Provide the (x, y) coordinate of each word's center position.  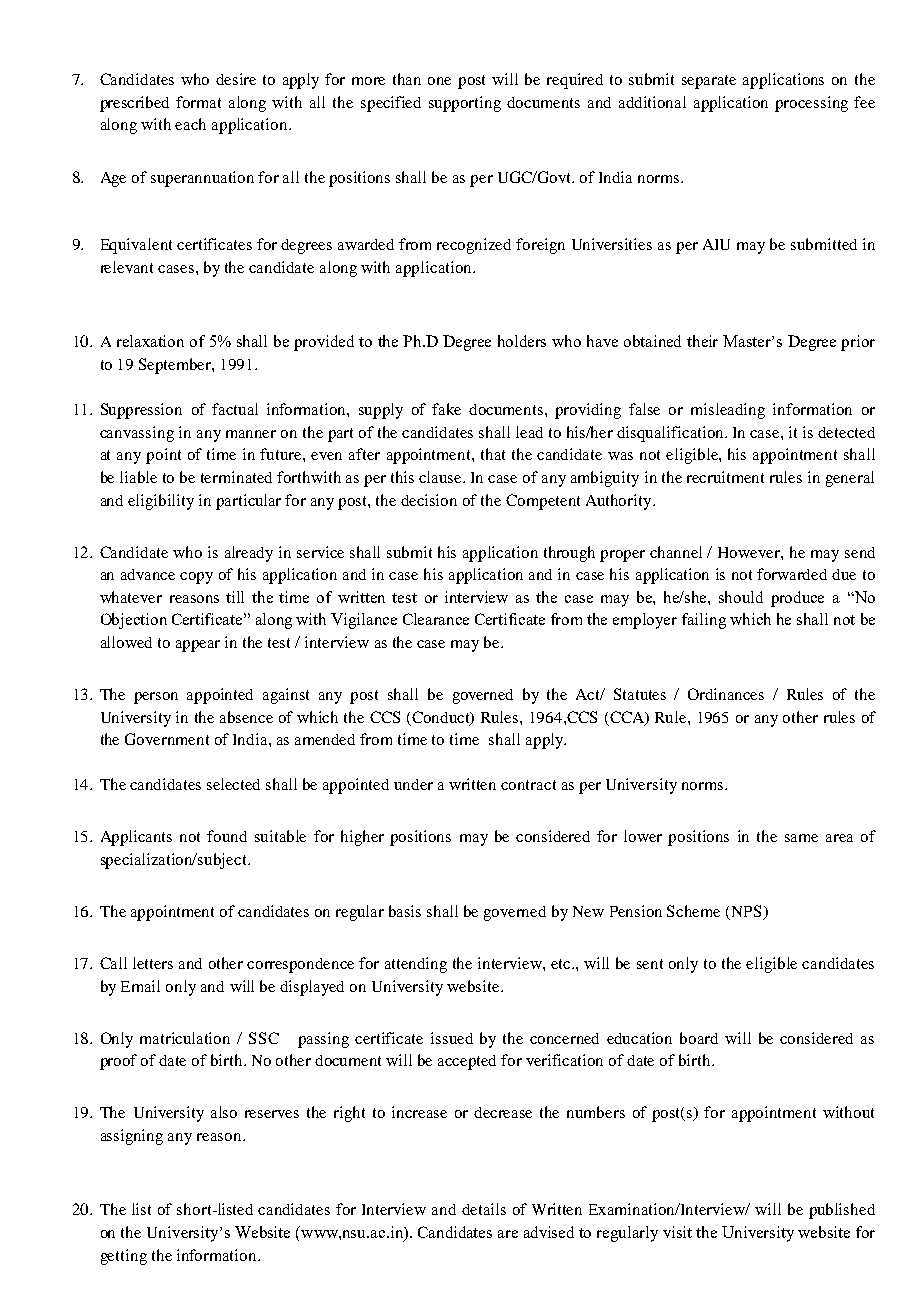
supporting (465, 104)
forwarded (792, 574)
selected (233, 784)
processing (811, 104)
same (801, 838)
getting (124, 1257)
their (702, 341)
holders (522, 341)
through (569, 554)
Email (140, 986)
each (190, 124)
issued (452, 1038)
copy (196, 578)
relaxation (150, 341)
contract (528, 785)
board (699, 1038)
